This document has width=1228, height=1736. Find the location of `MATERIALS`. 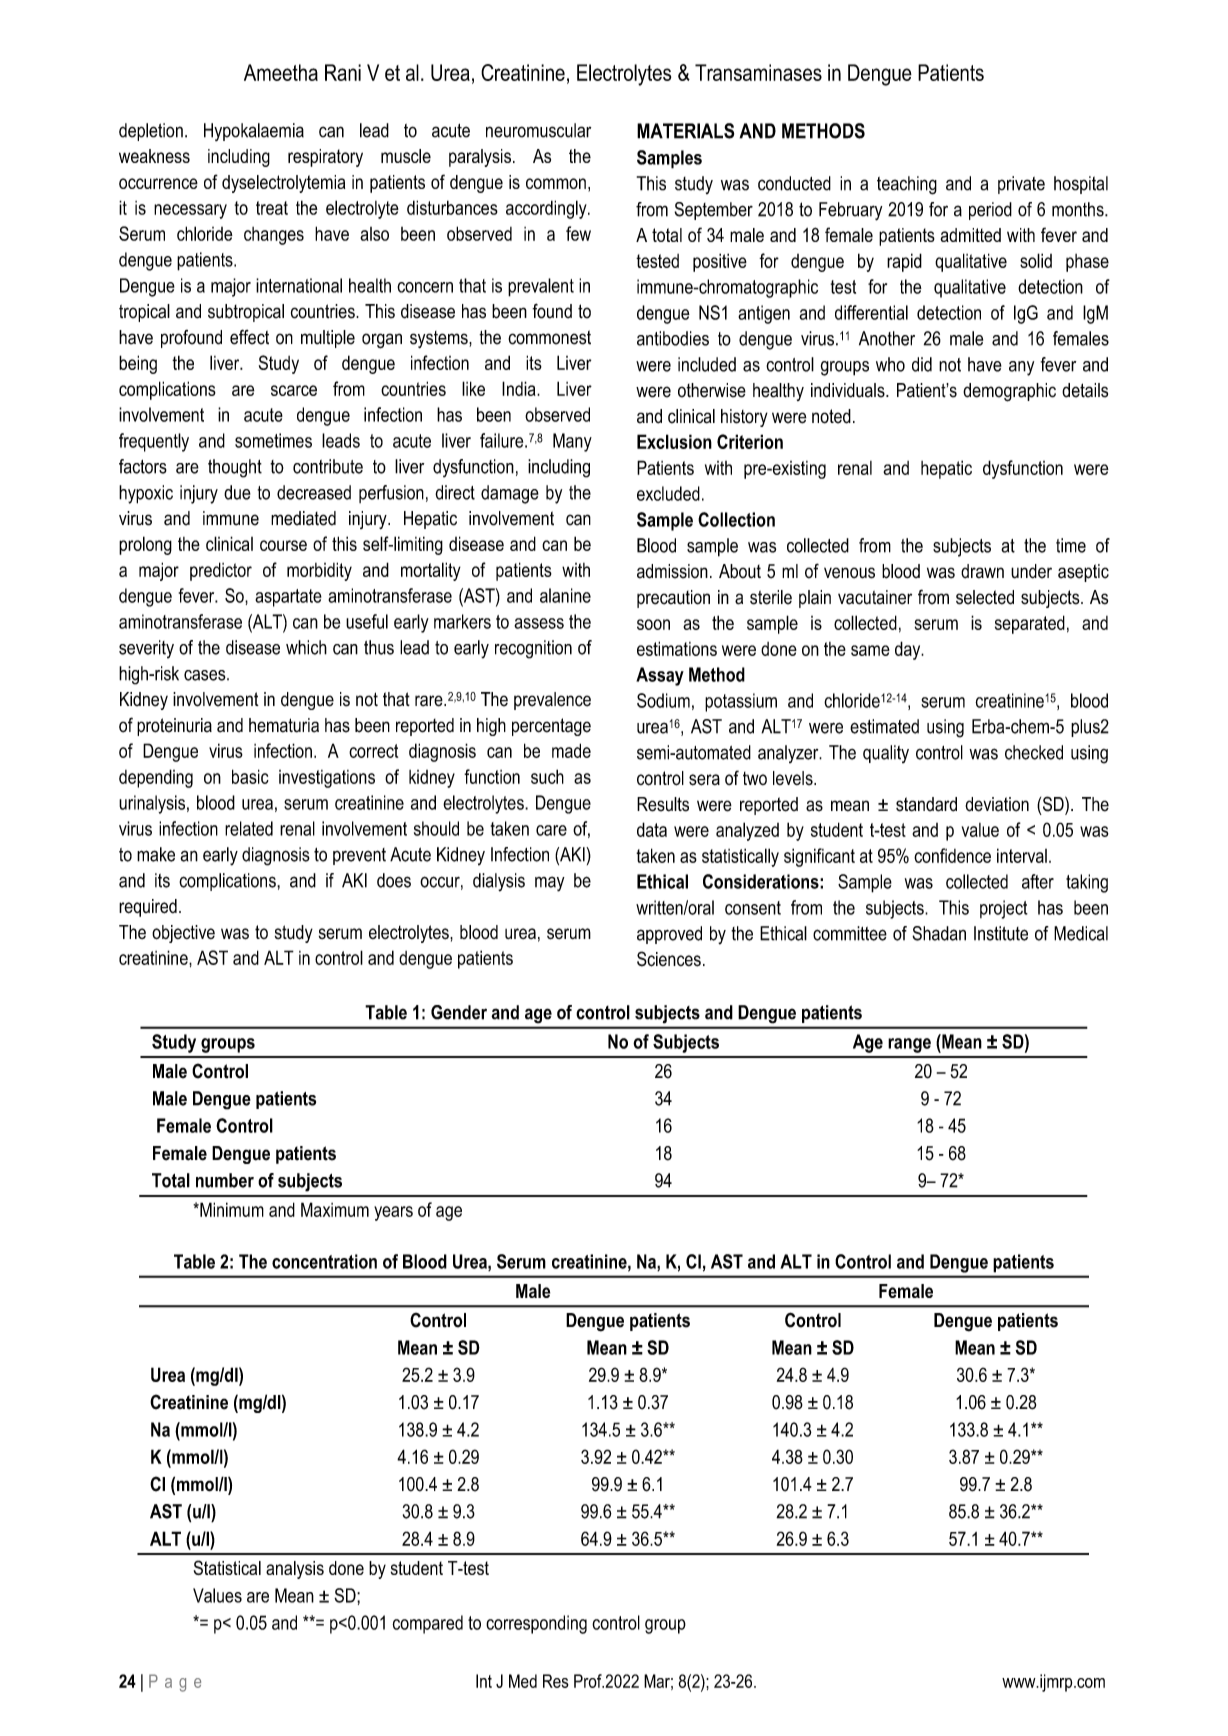

MATERIALS is located at coordinates (685, 131).
